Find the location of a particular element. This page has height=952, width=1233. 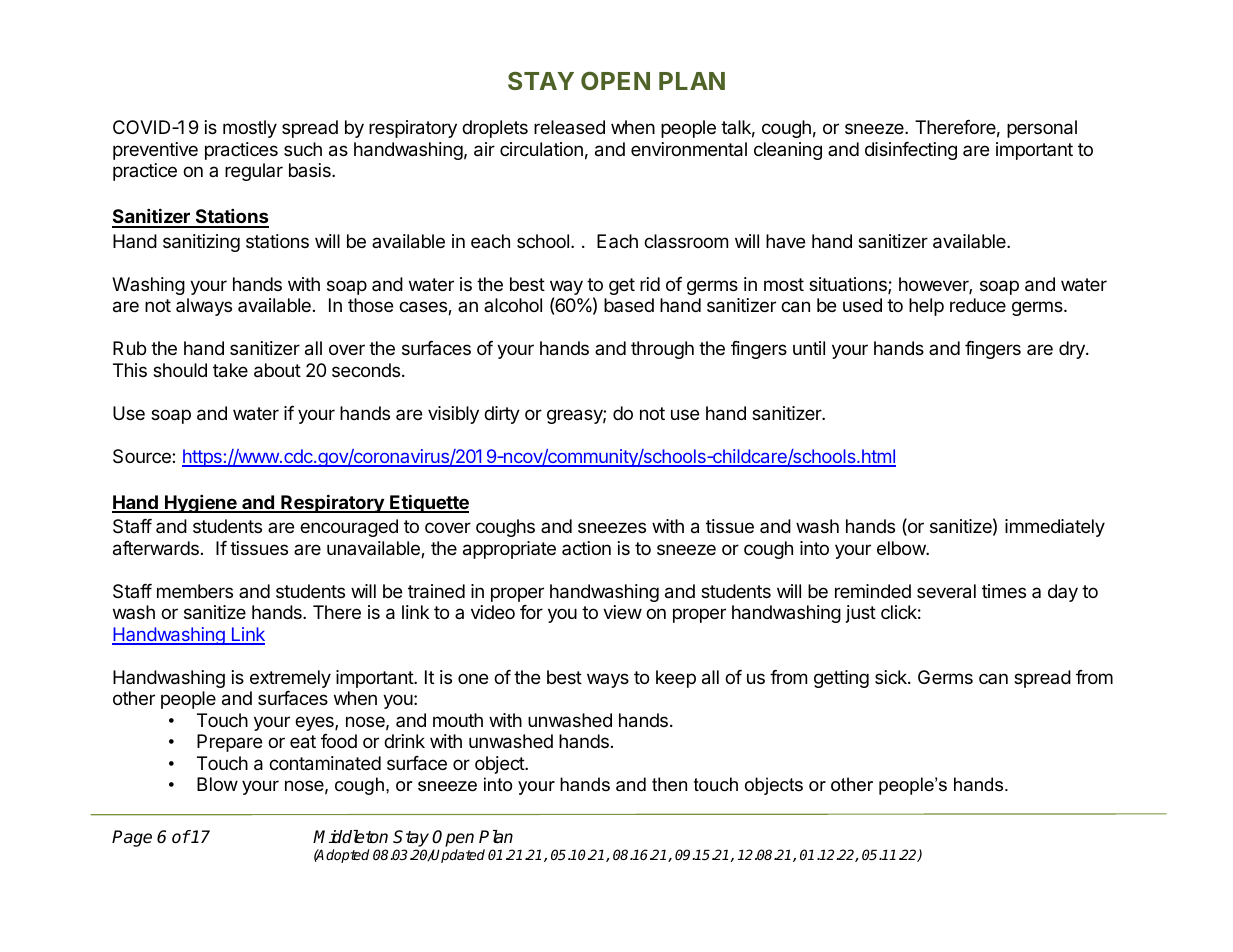

Blow is located at coordinates (217, 784).
